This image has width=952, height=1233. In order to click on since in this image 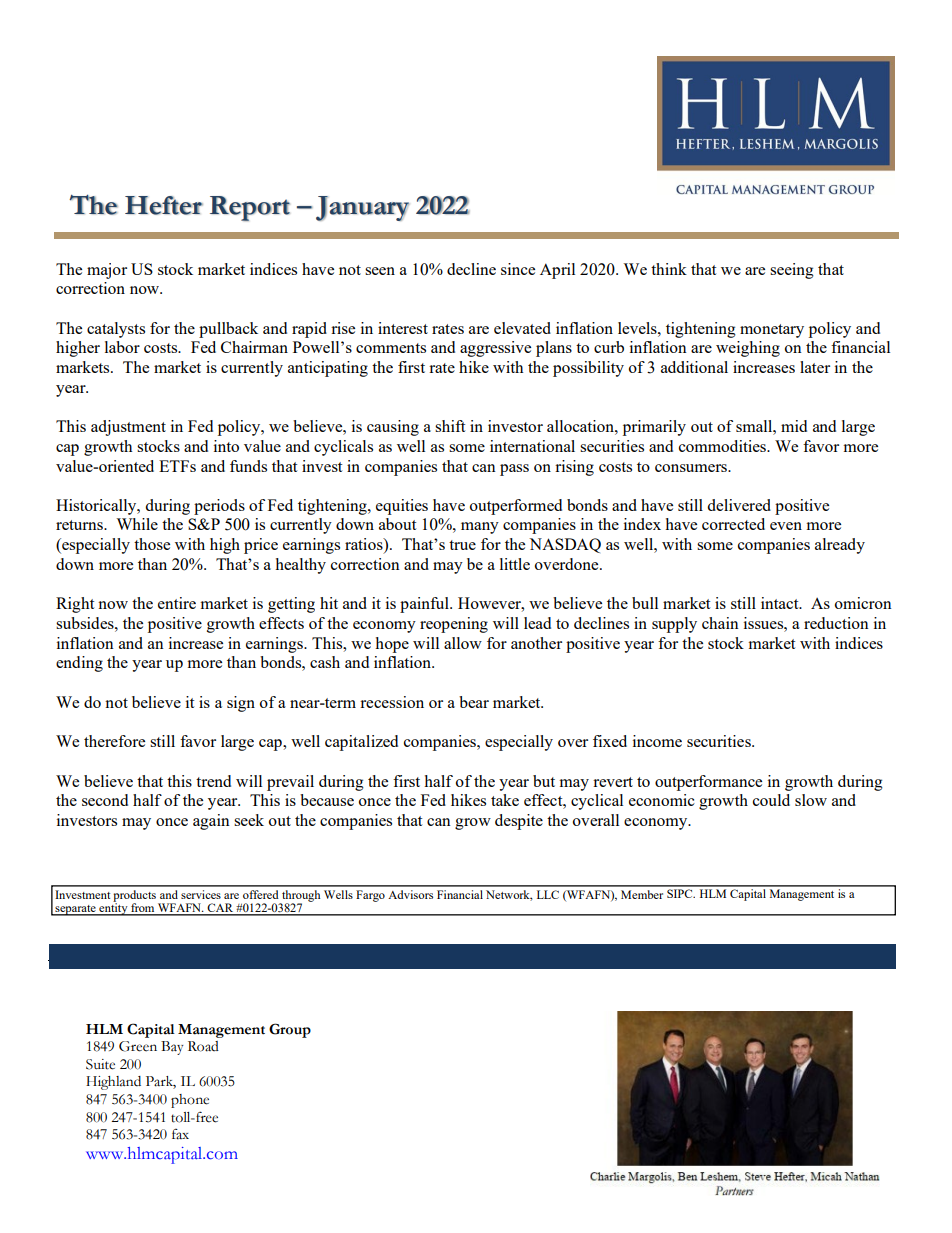, I will do `click(518, 269)`.
